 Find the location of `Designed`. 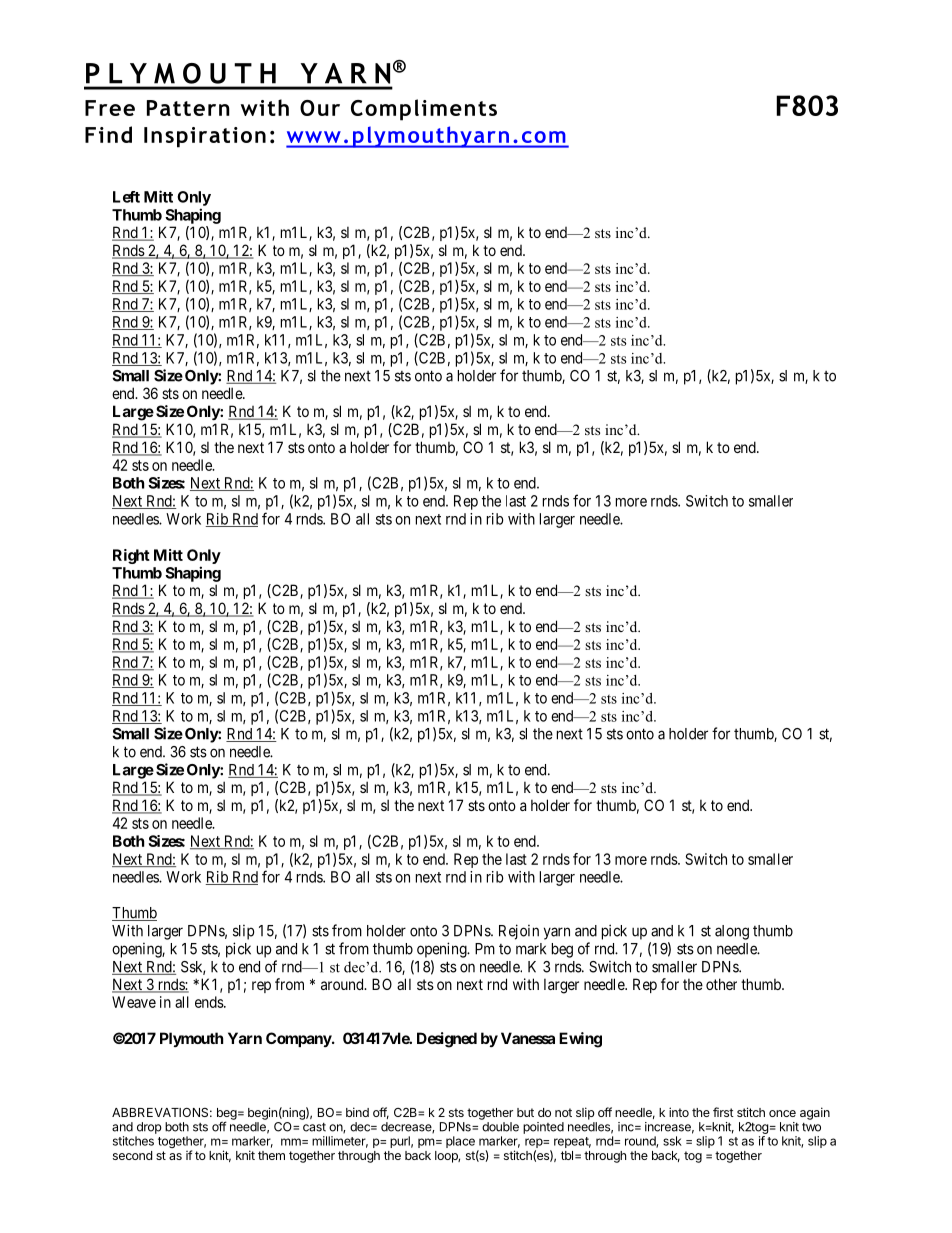

Designed is located at coordinates (447, 1040).
